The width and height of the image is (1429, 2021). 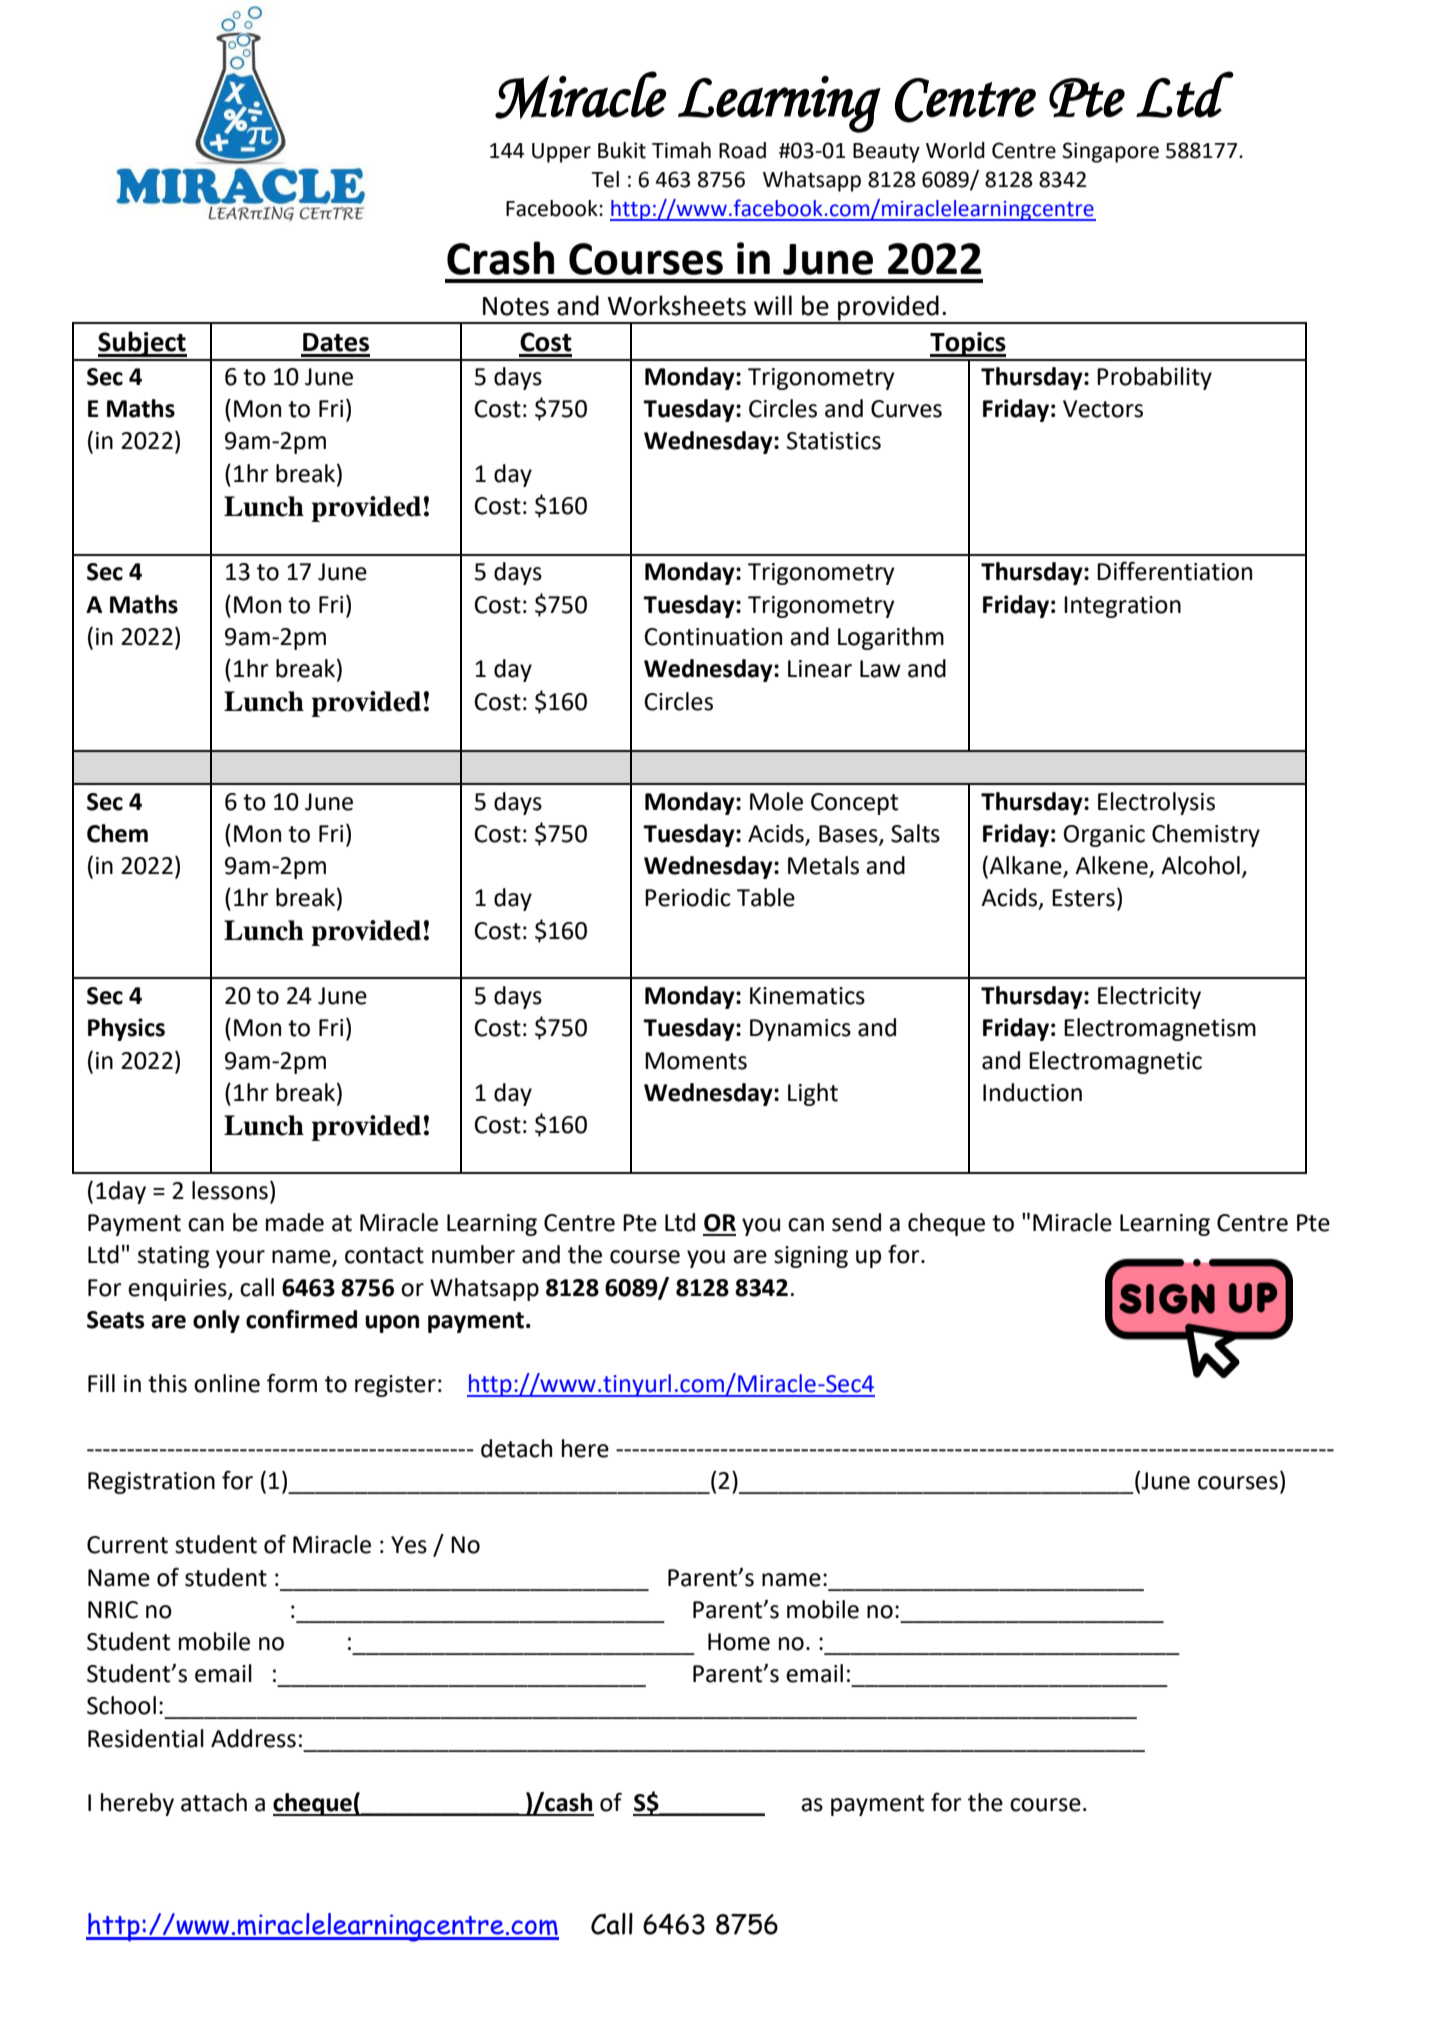 I want to click on send, so click(x=856, y=1222).
